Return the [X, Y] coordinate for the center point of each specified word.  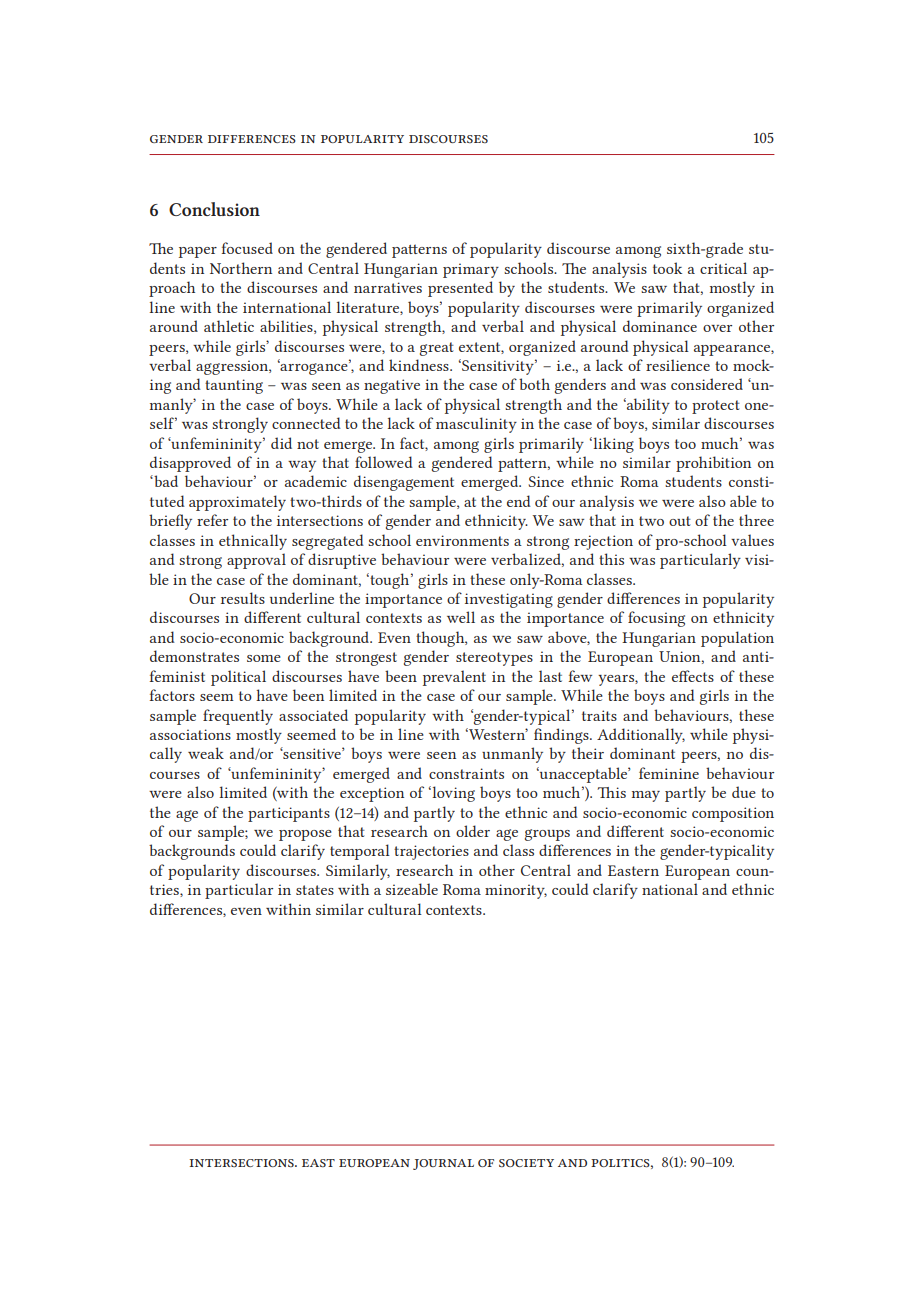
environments [462, 540]
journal [443, 1164]
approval [256, 561]
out [680, 521]
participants [289, 814]
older [473, 831]
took [667, 268]
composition [733, 814]
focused [247, 248]
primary [471, 270]
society [526, 1163]
